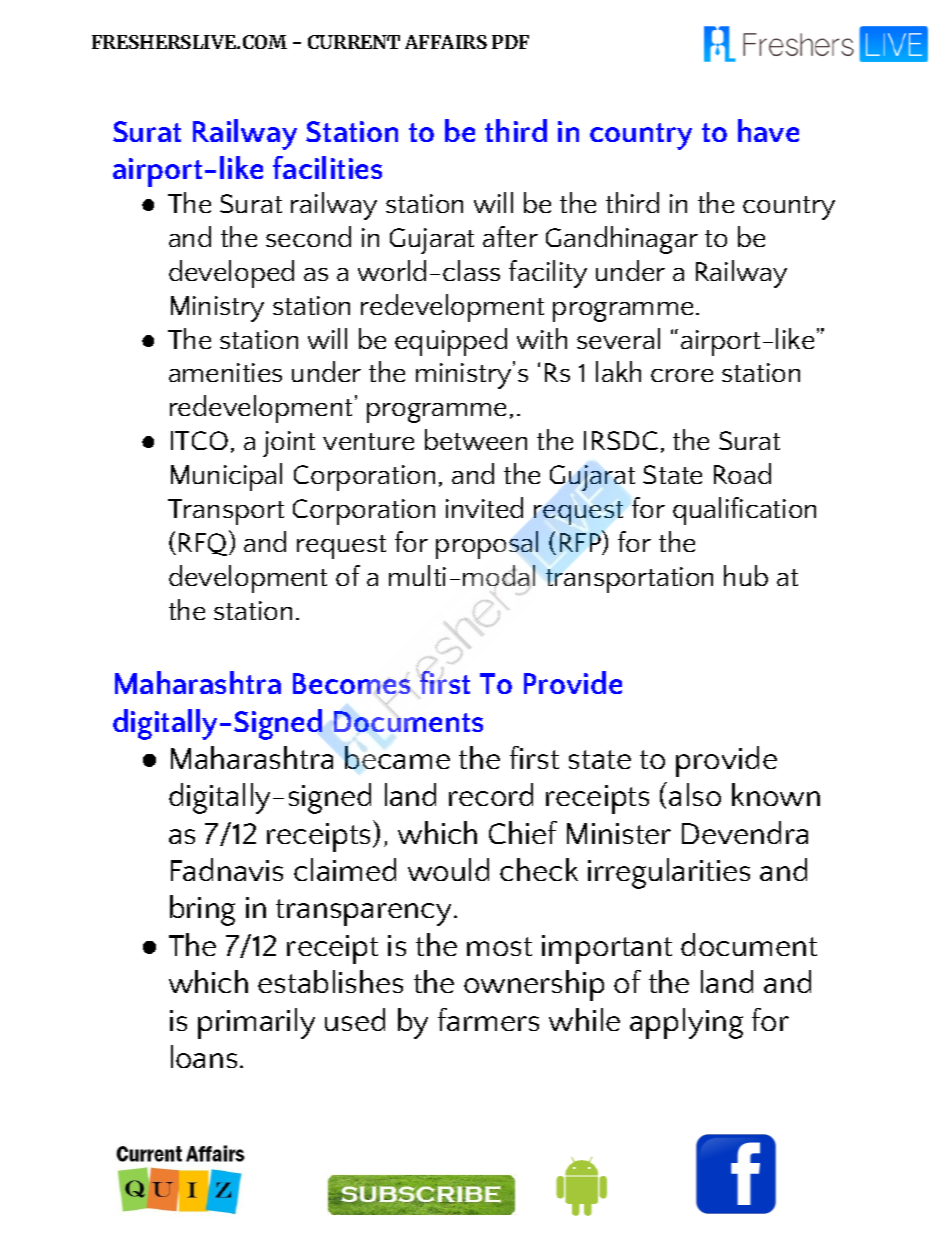  Describe the element at coordinates (345, 869) in the document. I see `claimed` at that location.
